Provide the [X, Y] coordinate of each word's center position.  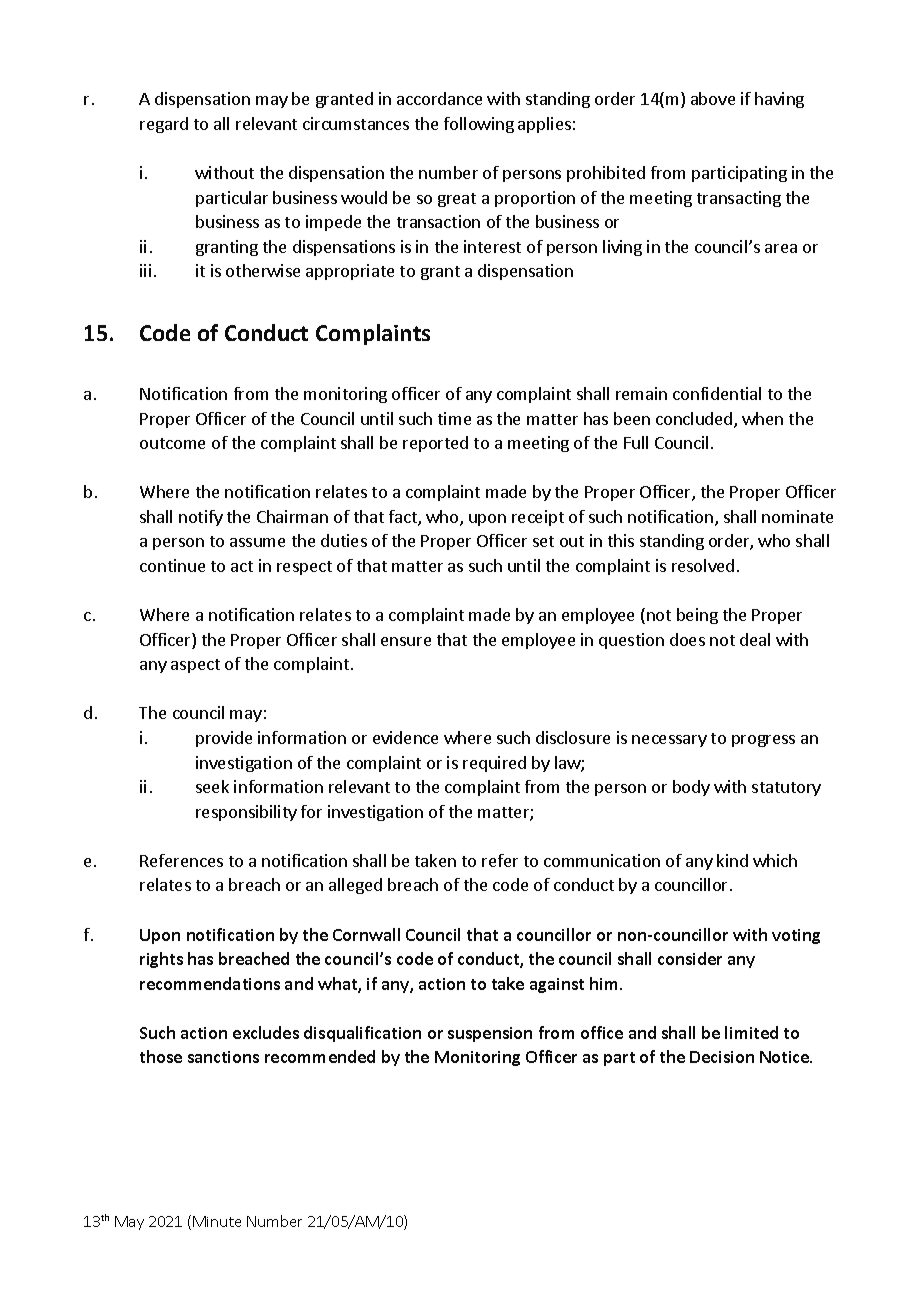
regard [164, 125]
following [479, 125]
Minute [217, 1221]
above [713, 98]
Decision [722, 1057]
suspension [490, 1034]
